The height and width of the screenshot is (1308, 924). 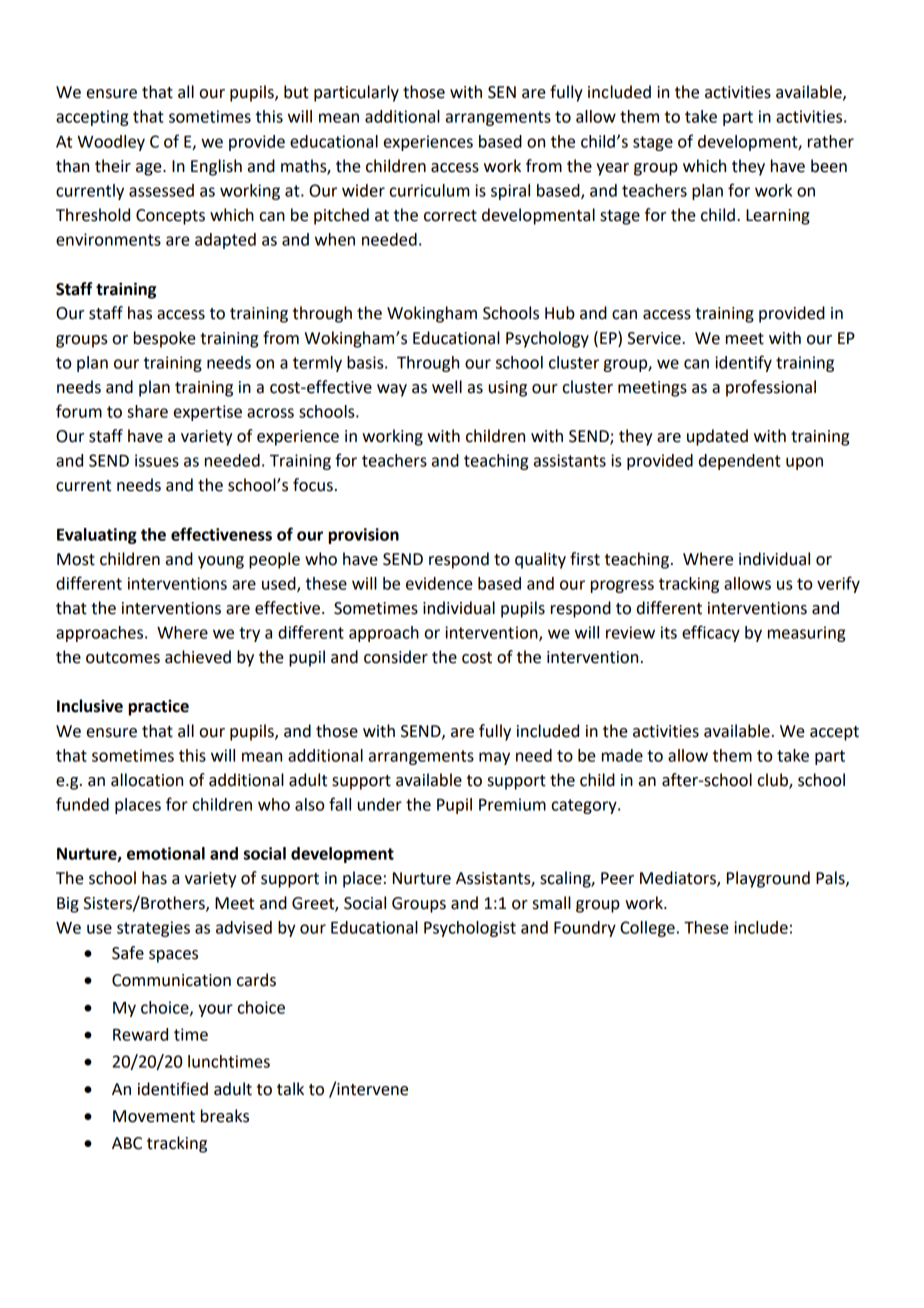 What do you see at coordinates (154, 1116) in the screenshot?
I see `Movement` at bounding box center [154, 1116].
